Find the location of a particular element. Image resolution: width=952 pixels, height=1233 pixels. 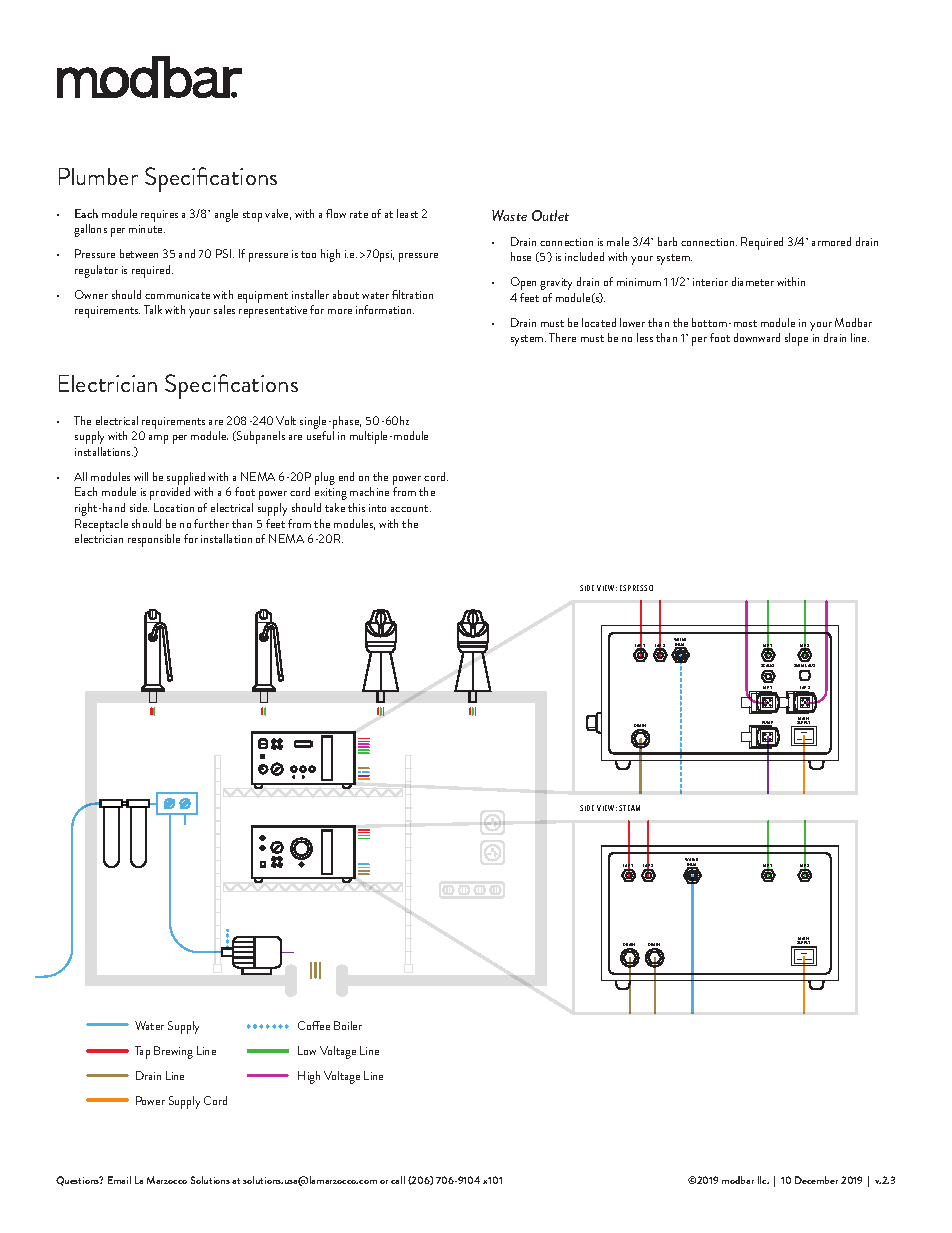

Email is located at coordinates (119, 1180).
